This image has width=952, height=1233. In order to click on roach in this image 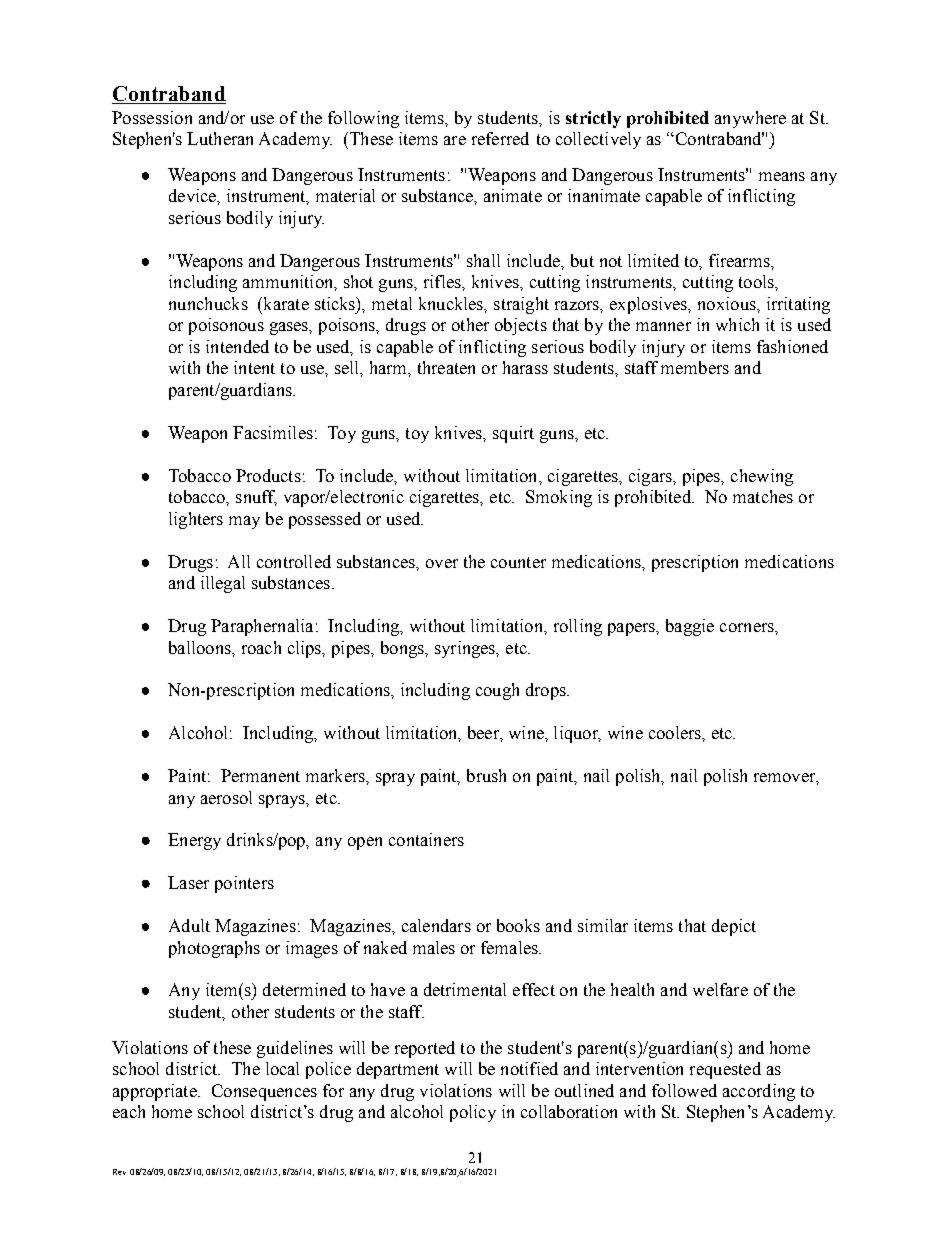, I will do `click(261, 647)`.
